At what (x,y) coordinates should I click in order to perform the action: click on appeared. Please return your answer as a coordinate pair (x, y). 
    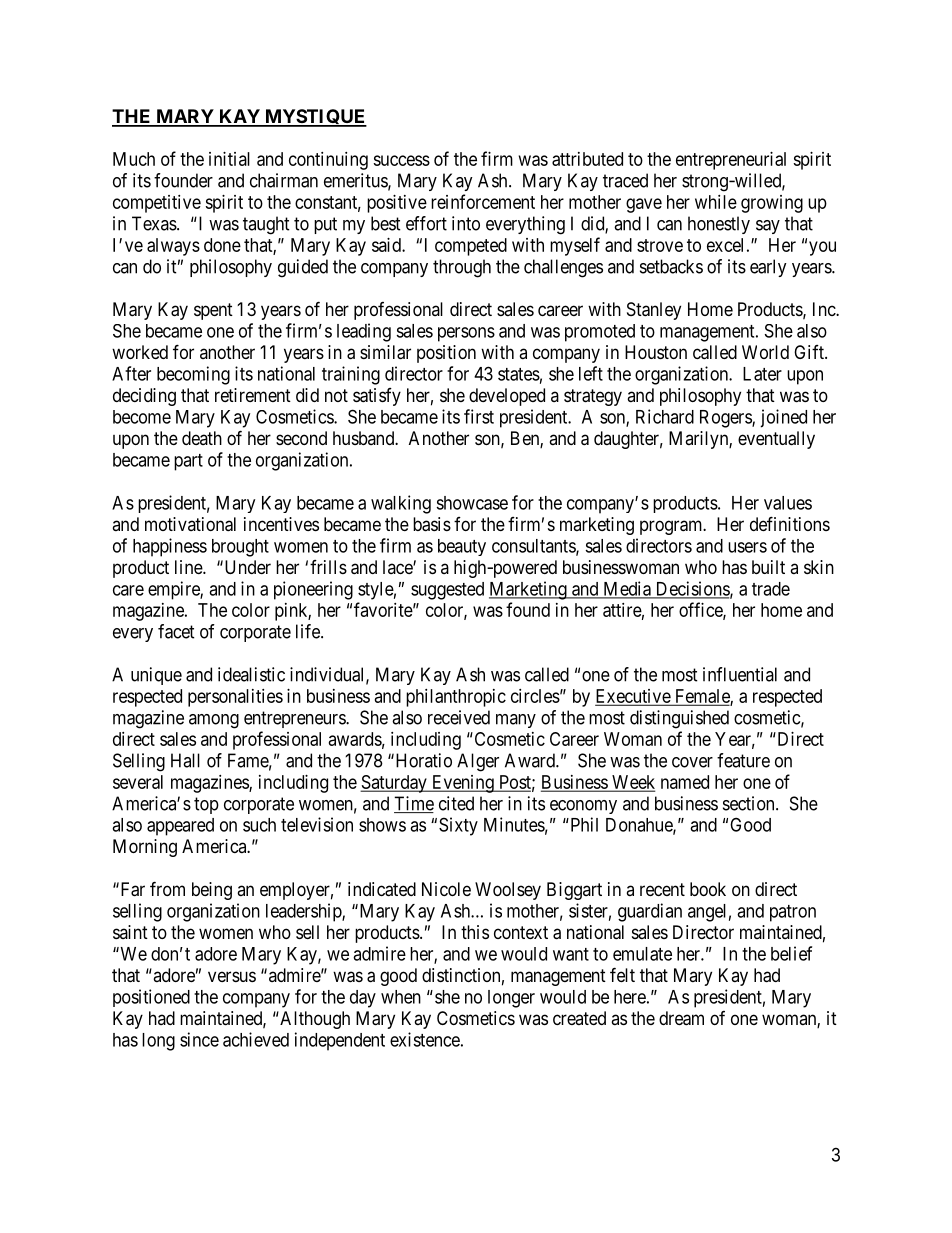
    Looking at the image, I should click on (180, 827).
